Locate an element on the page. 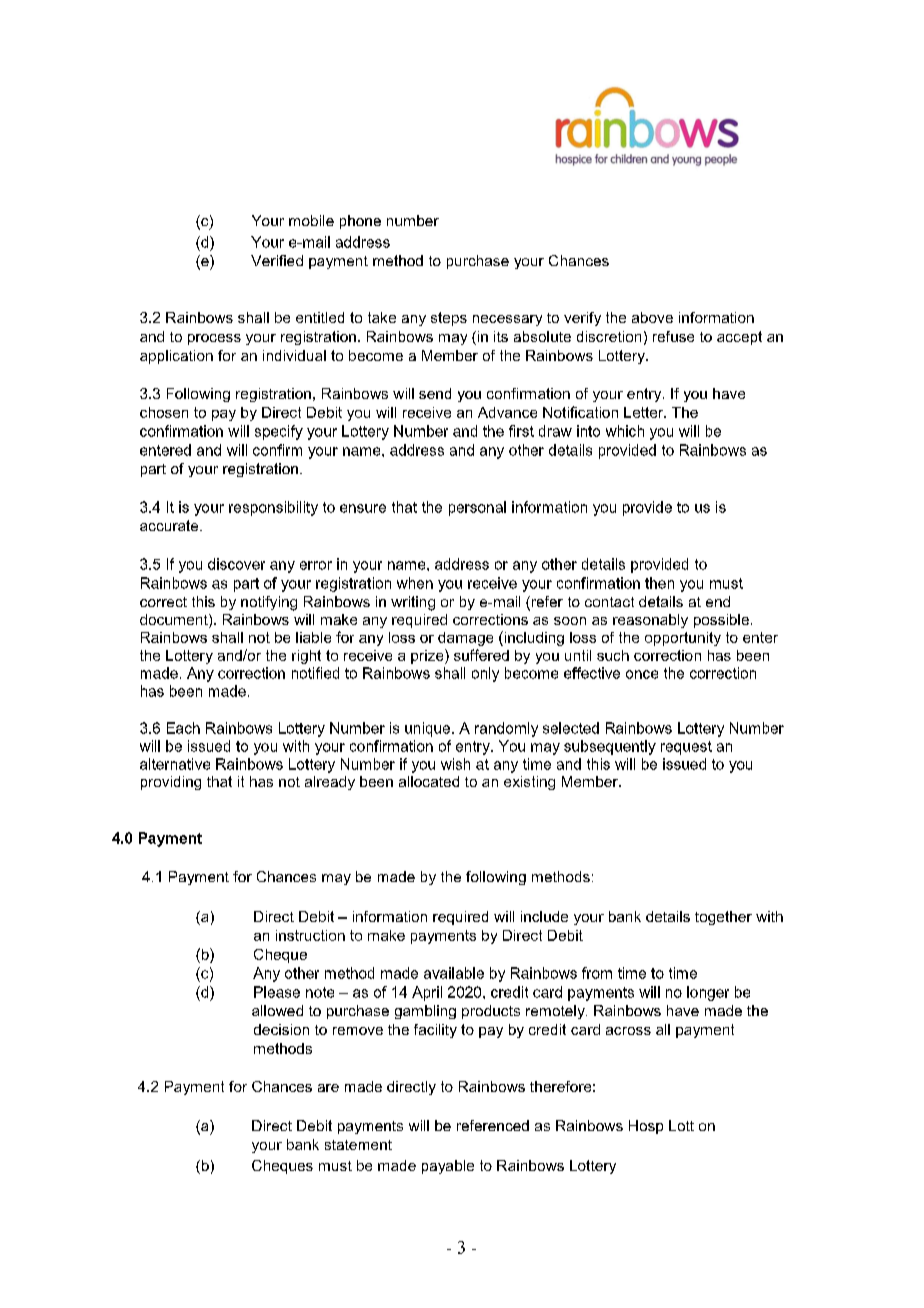 The height and width of the document is (1308, 924). available is located at coordinates (454, 973).
